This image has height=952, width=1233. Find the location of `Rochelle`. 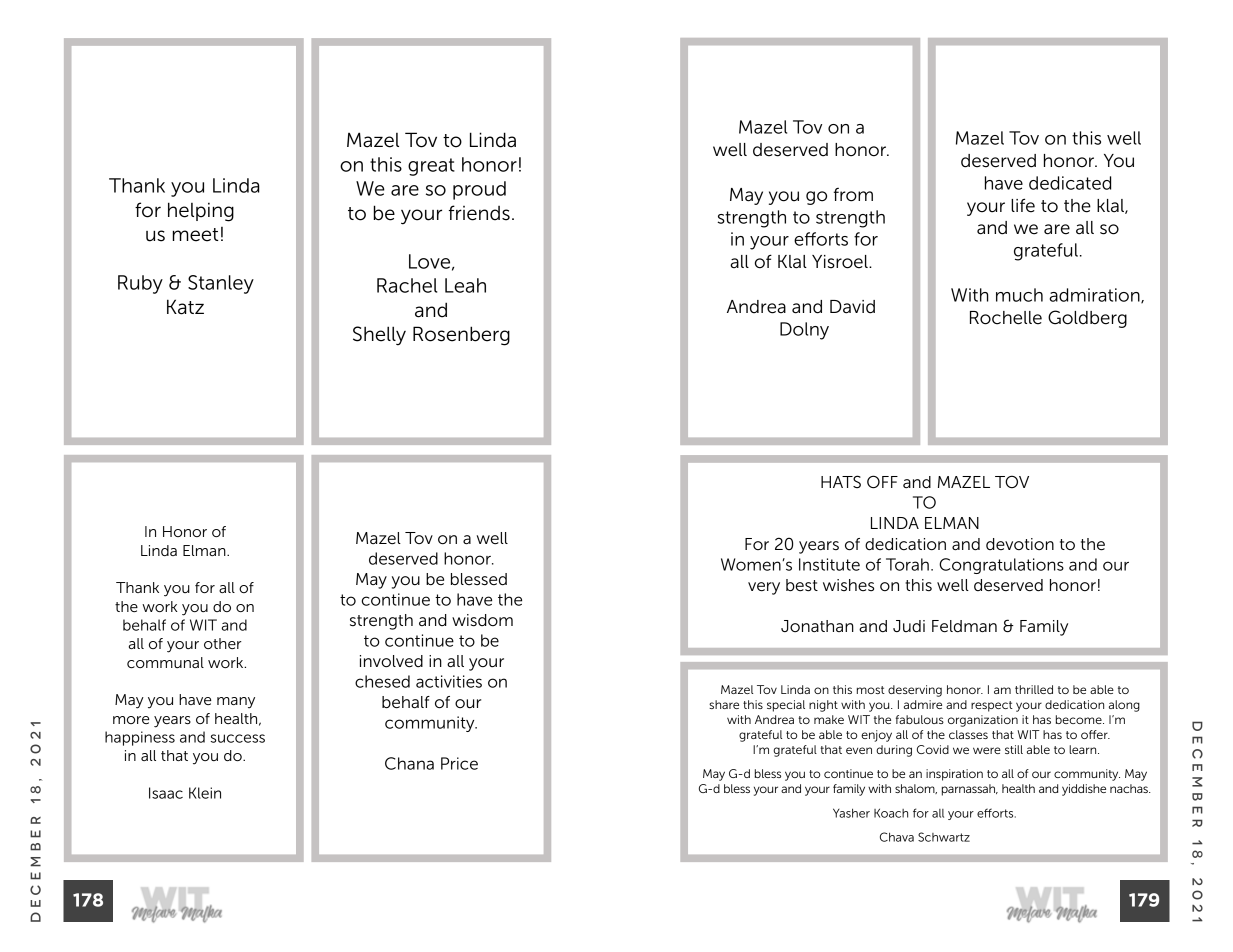

Rochelle is located at coordinates (1006, 318).
